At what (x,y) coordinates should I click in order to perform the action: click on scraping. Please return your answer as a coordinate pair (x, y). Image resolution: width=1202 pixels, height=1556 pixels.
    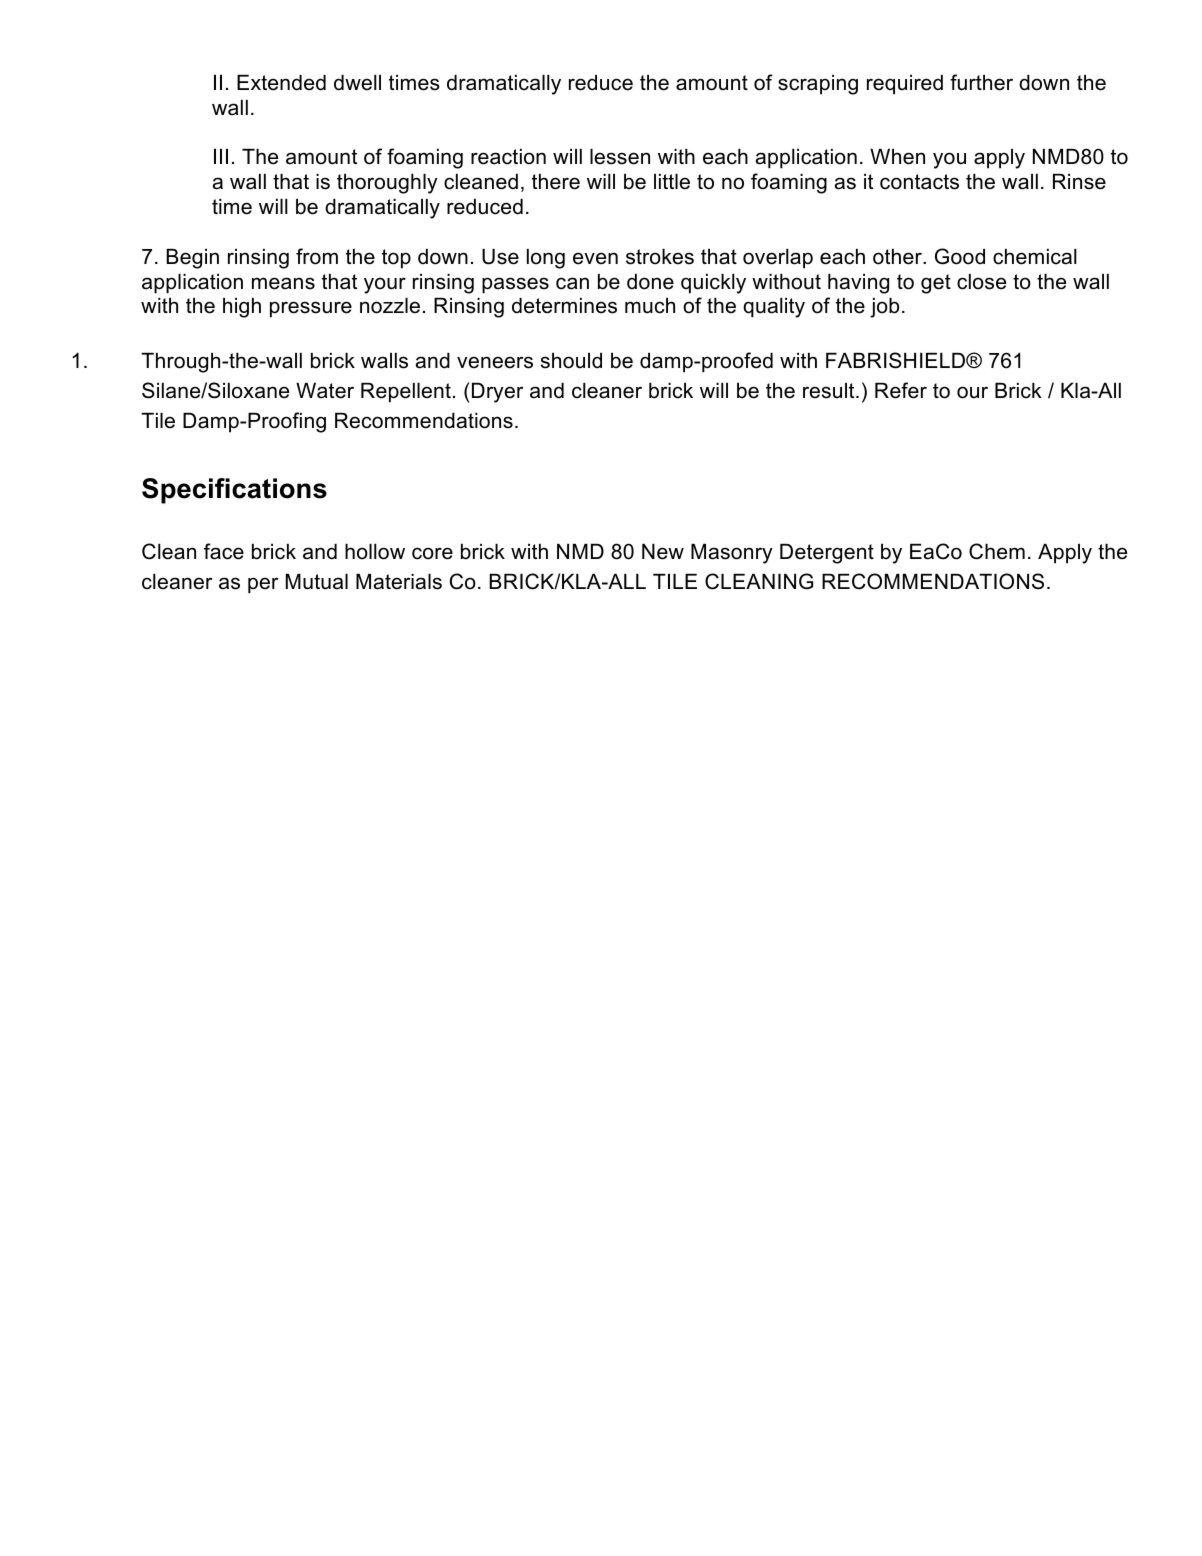
    Looking at the image, I should click on (818, 85).
